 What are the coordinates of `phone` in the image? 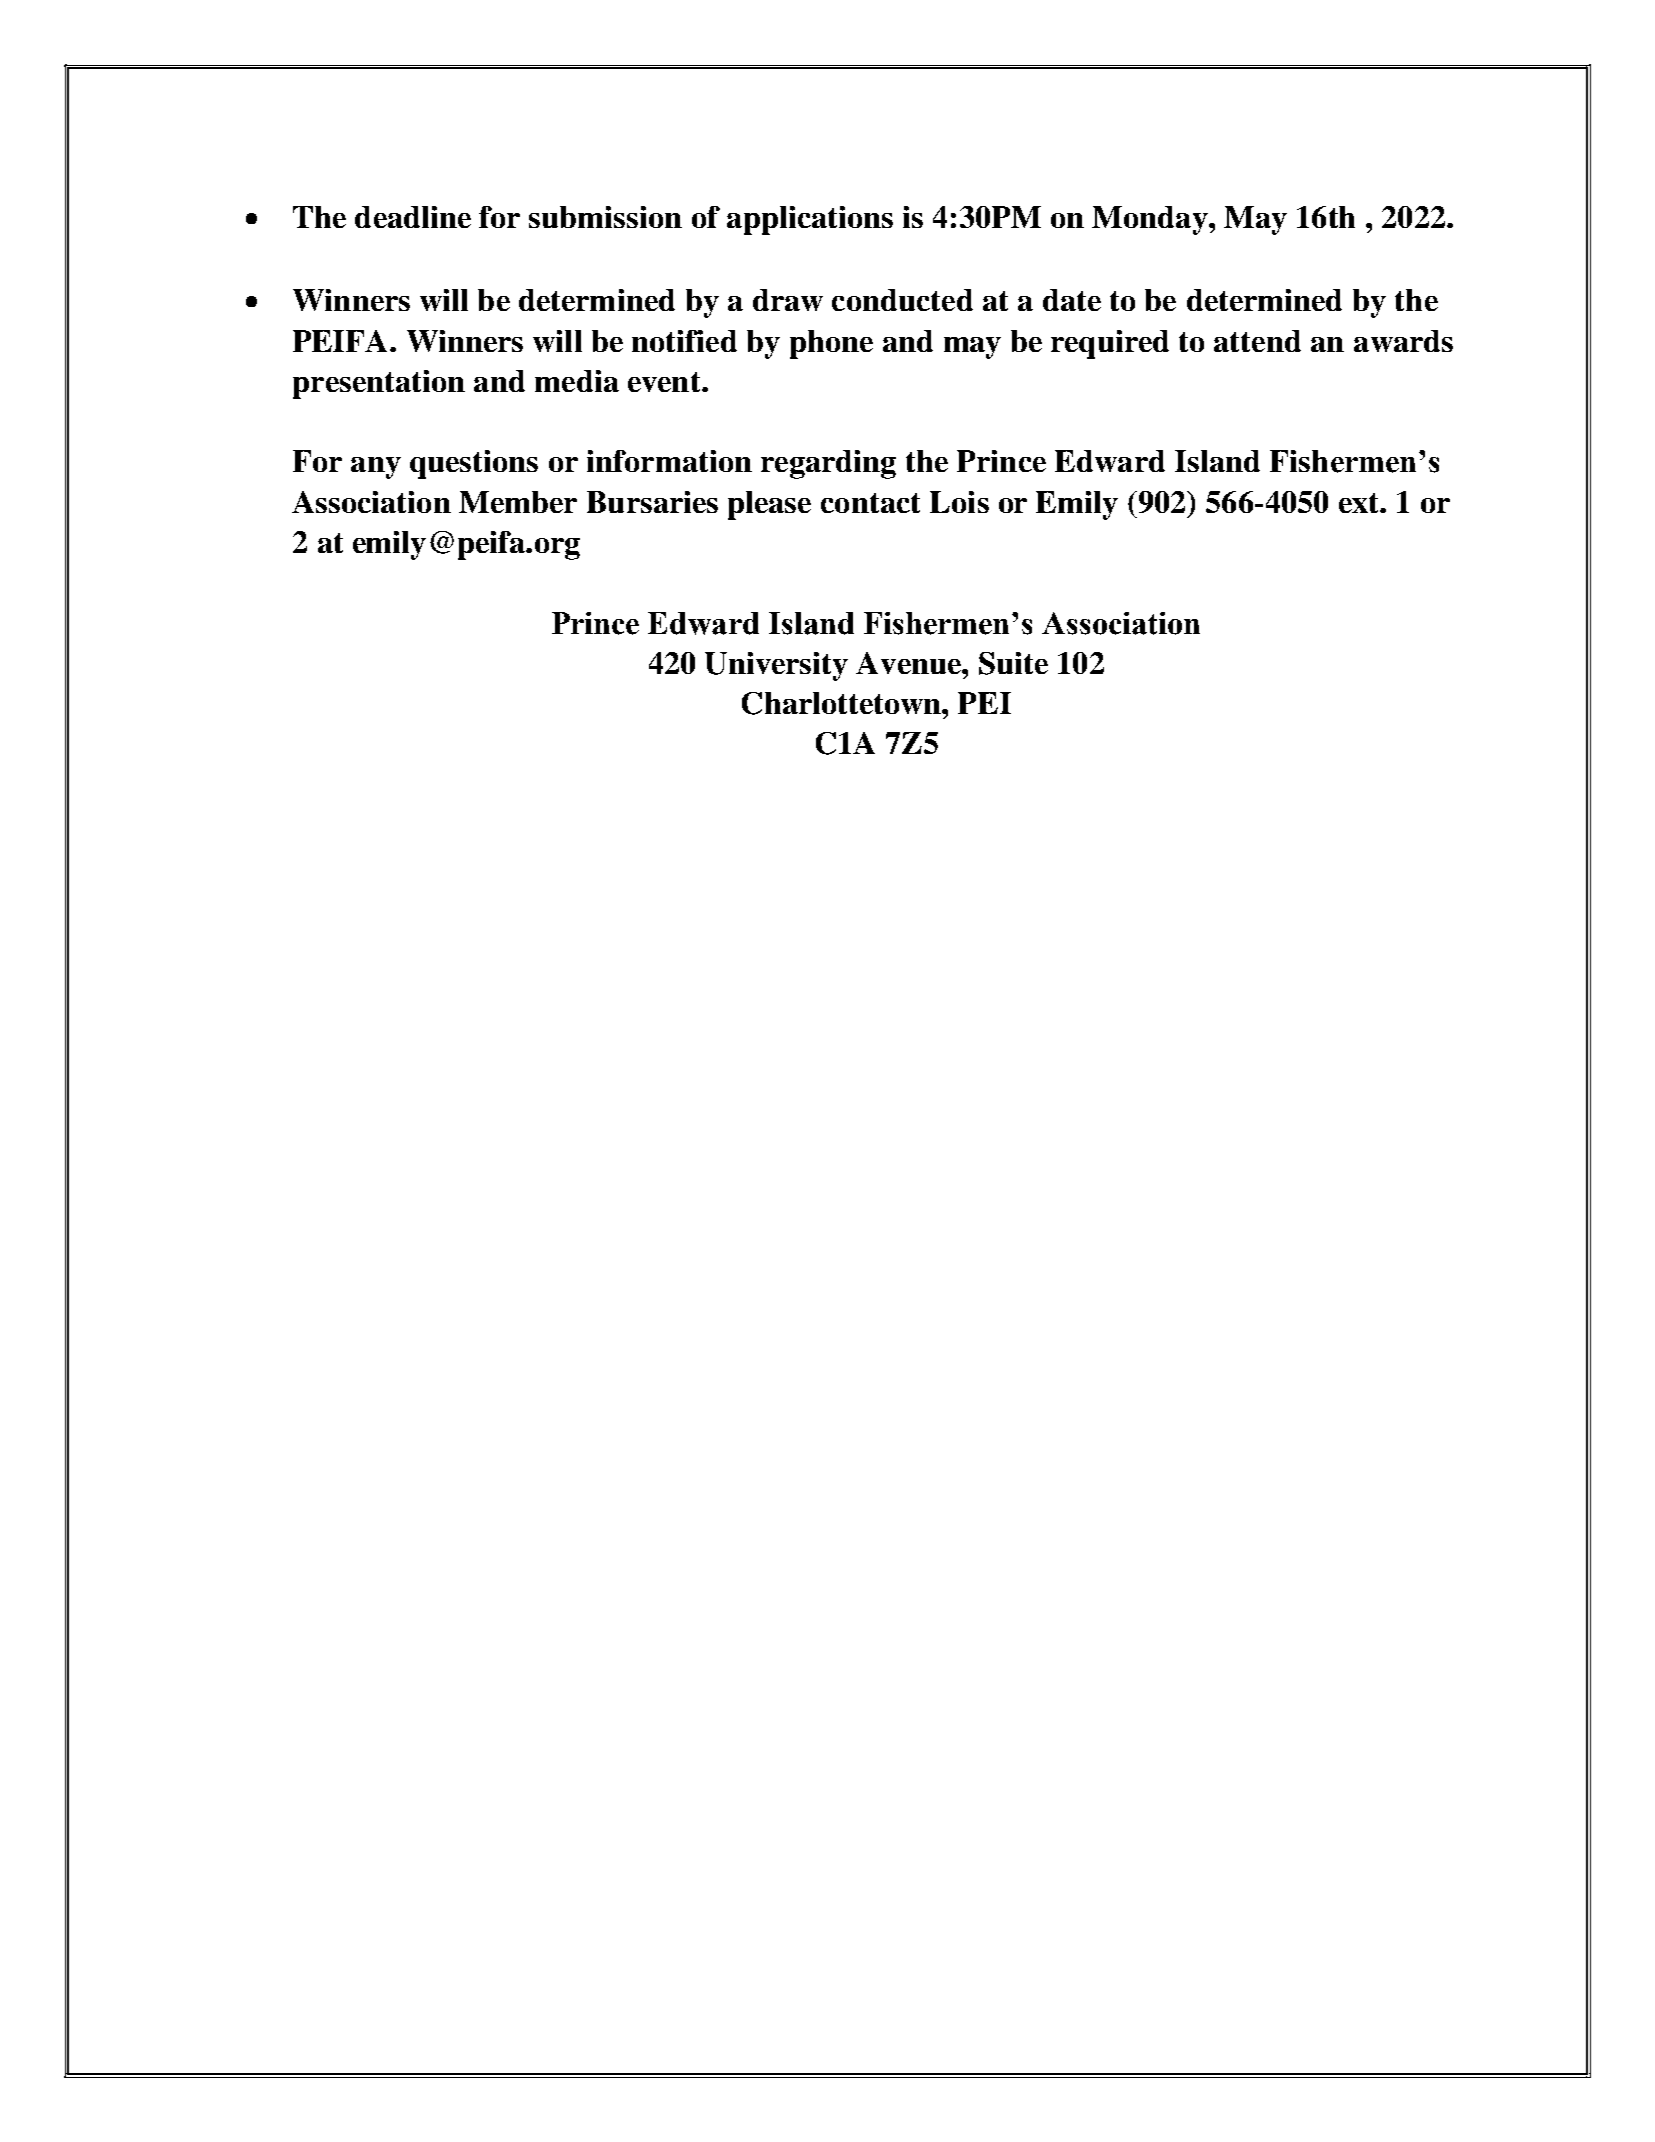 It's located at (831, 344).
